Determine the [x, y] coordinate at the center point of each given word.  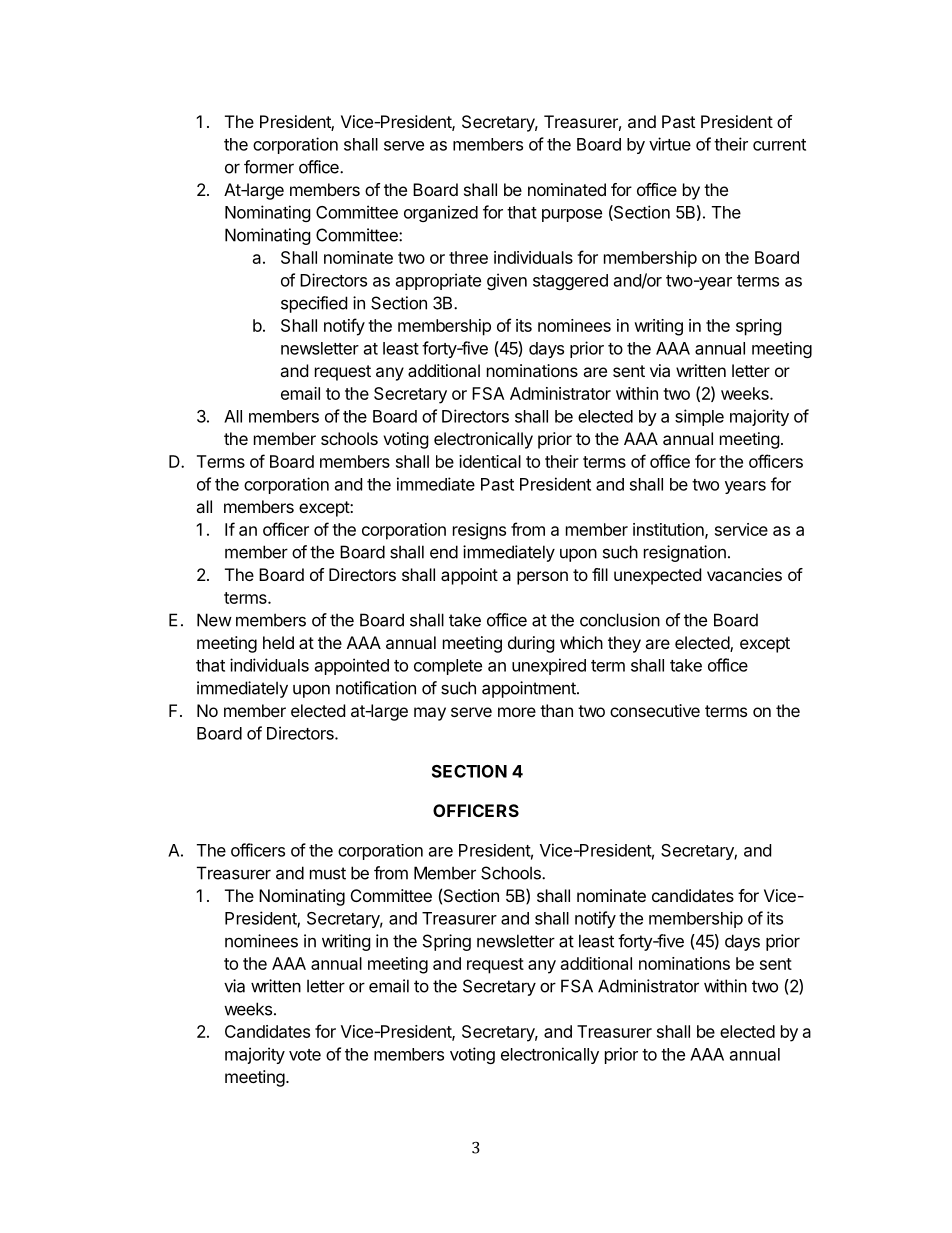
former [269, 167]
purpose [572, 215]
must [328, 873]
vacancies [744, 574]
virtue [670, 144]
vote [305, 1055]
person [542, 578]
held [278, 642]
